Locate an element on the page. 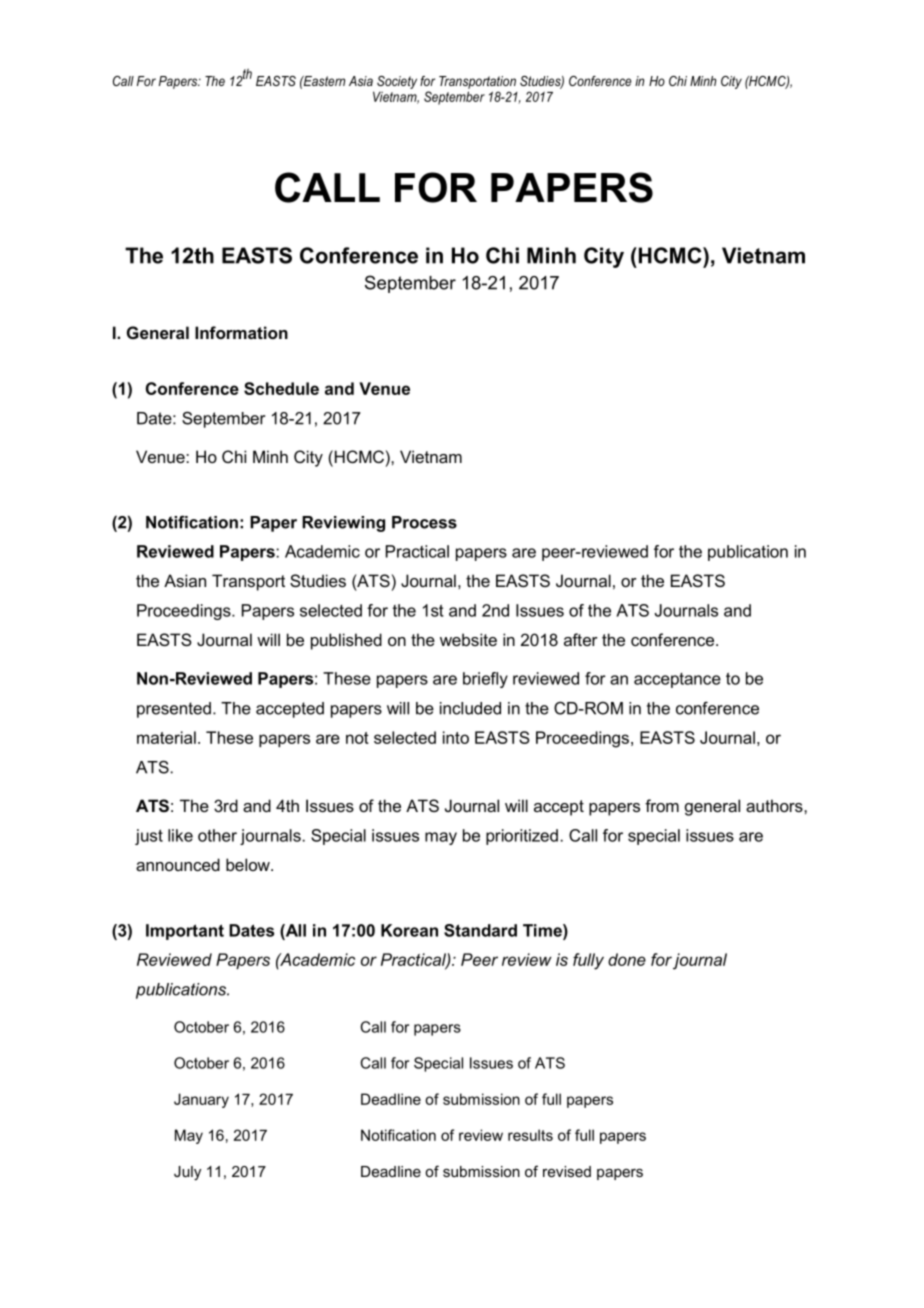 Image resolution: width=924 pixels, height=1308 pixels. Schedule is located at coordinates (281, 388).
